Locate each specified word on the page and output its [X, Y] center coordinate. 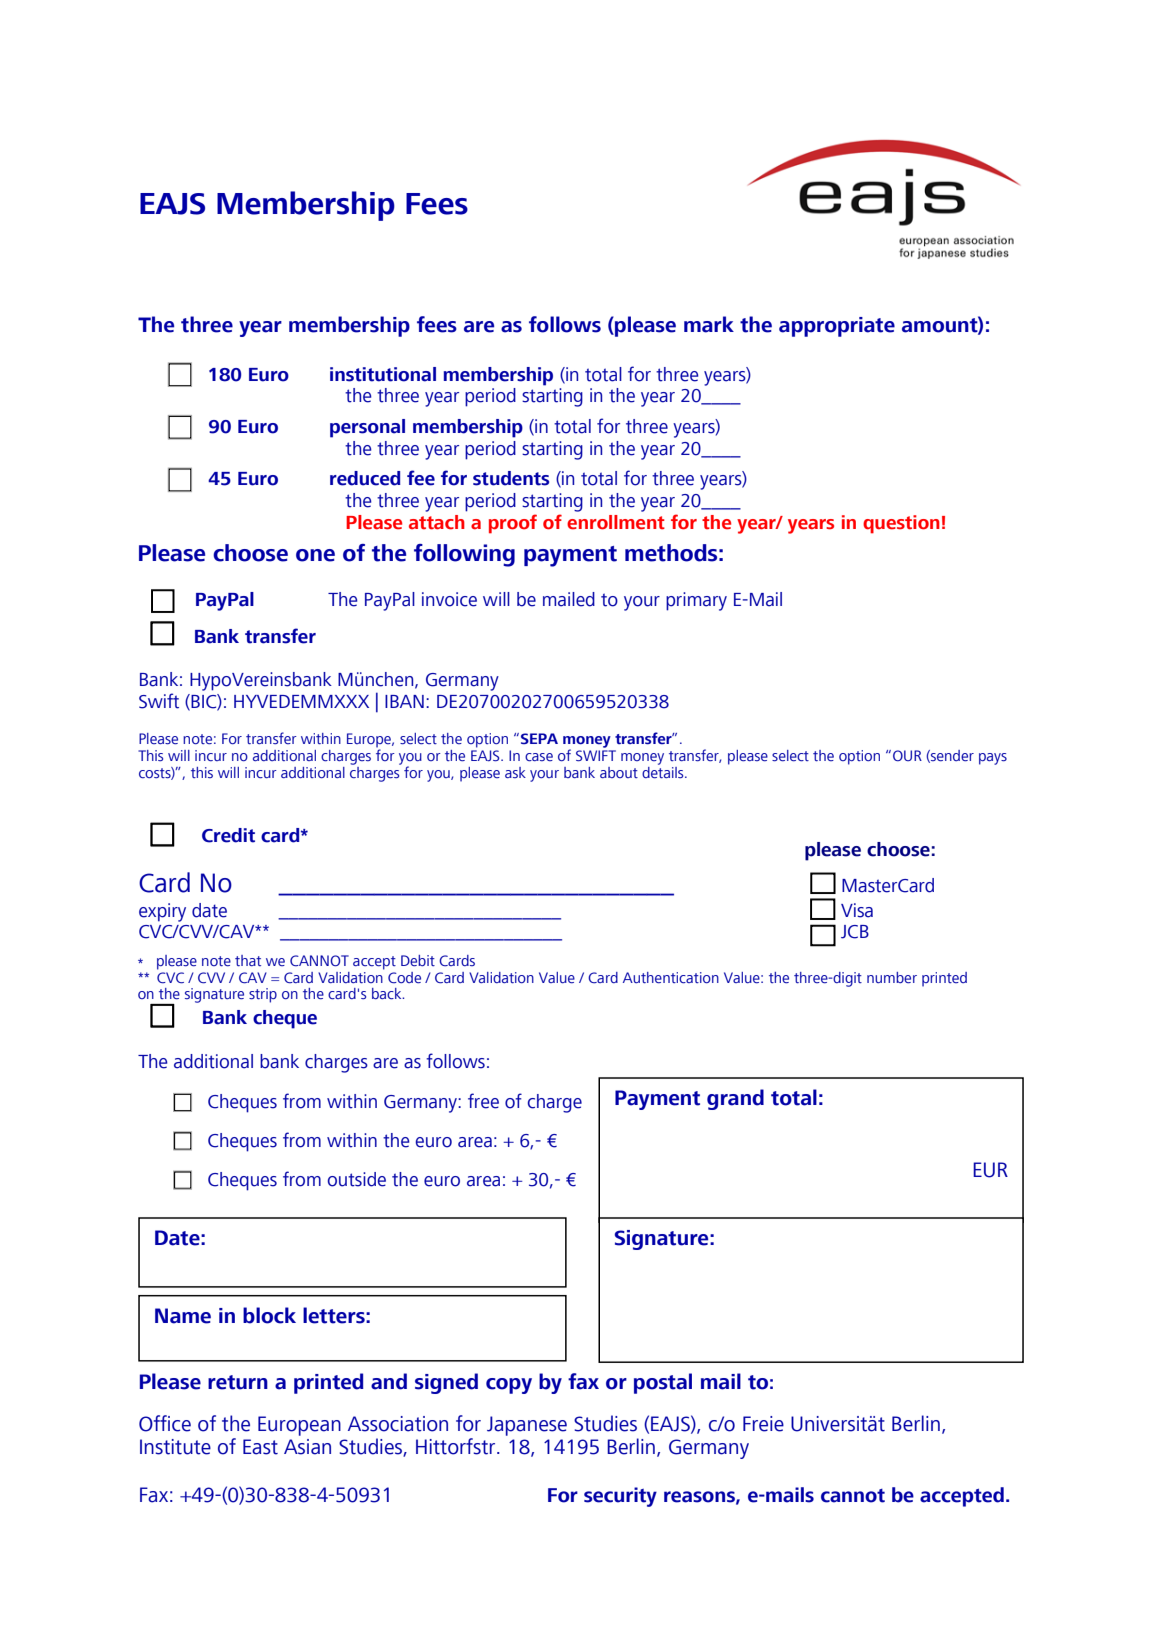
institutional [383, 374]
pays [993, 759]
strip [263, 995]
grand [735, 1099]
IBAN [404, 701]
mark [709, 324]
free [483, 1101]
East [260, 1447]
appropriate [837, 327]
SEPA [539, 738]
